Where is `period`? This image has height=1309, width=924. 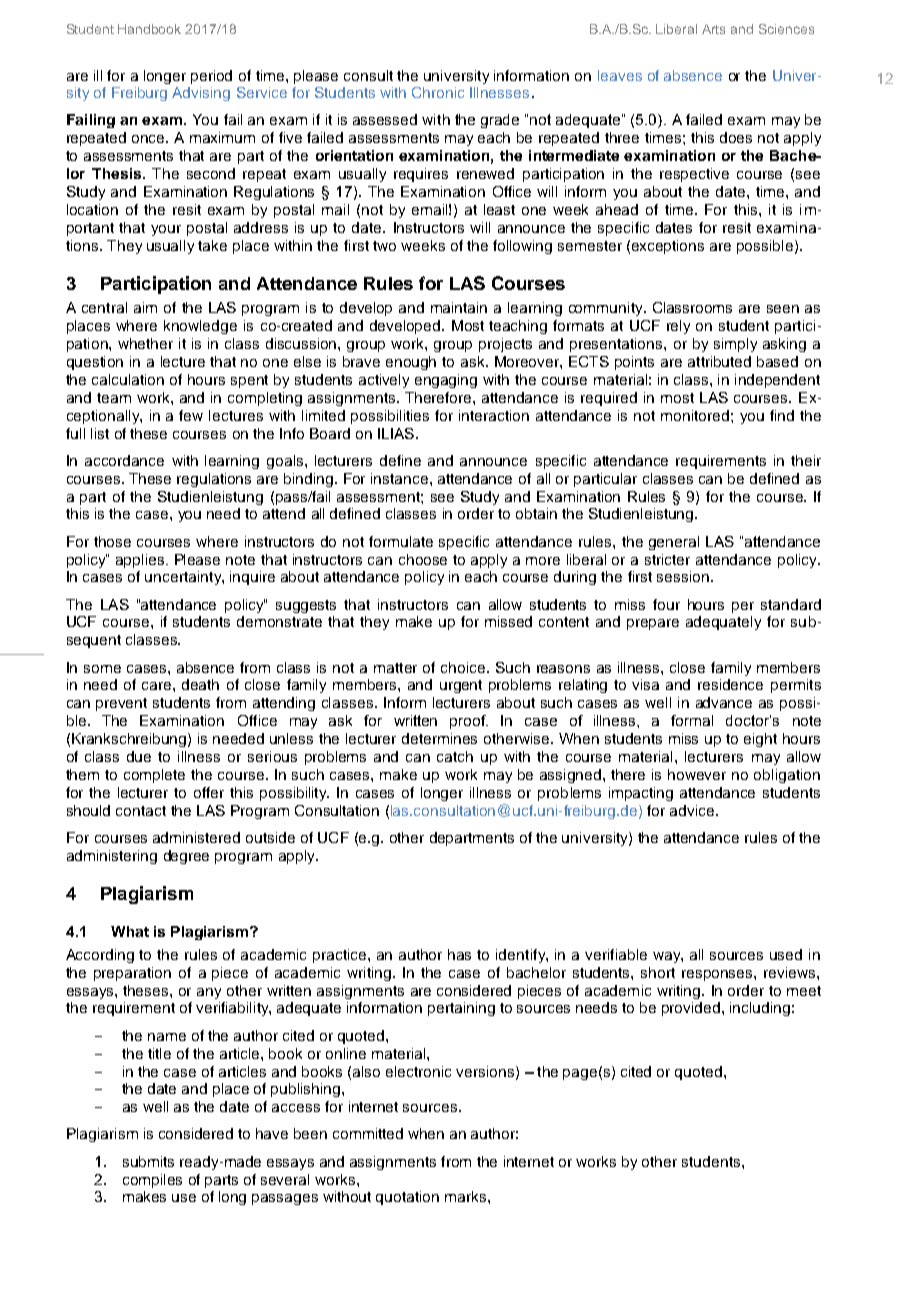 period is located at coordinates (211, 77).
